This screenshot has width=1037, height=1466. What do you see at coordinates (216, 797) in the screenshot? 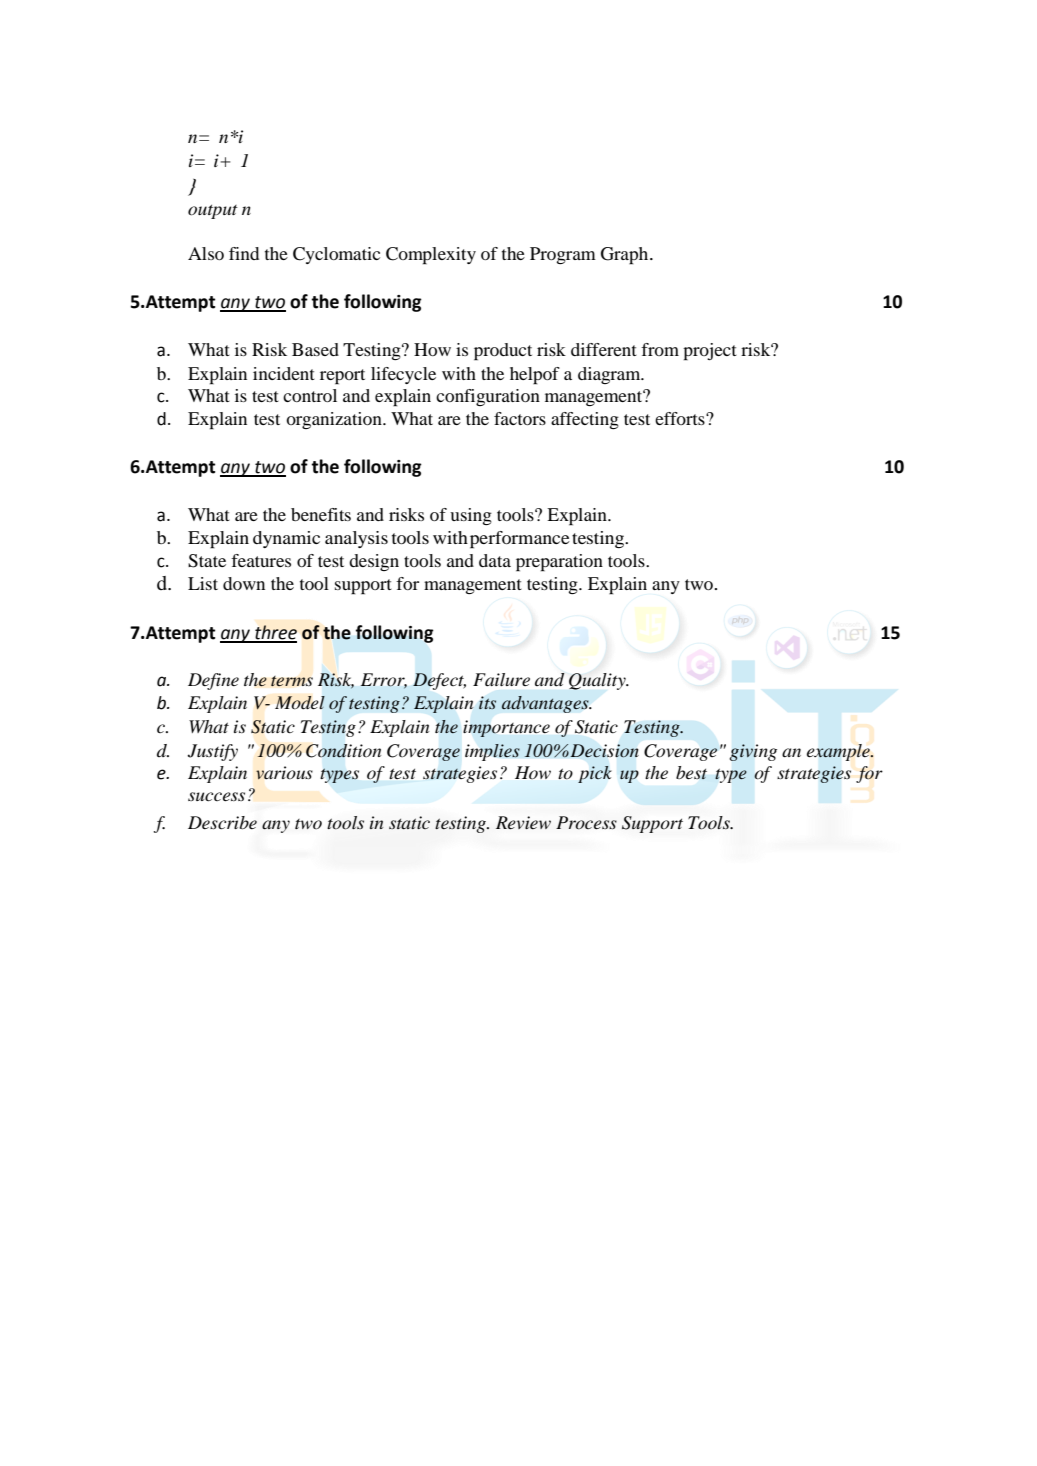
I see `success` at bounding box center [216, 797].
